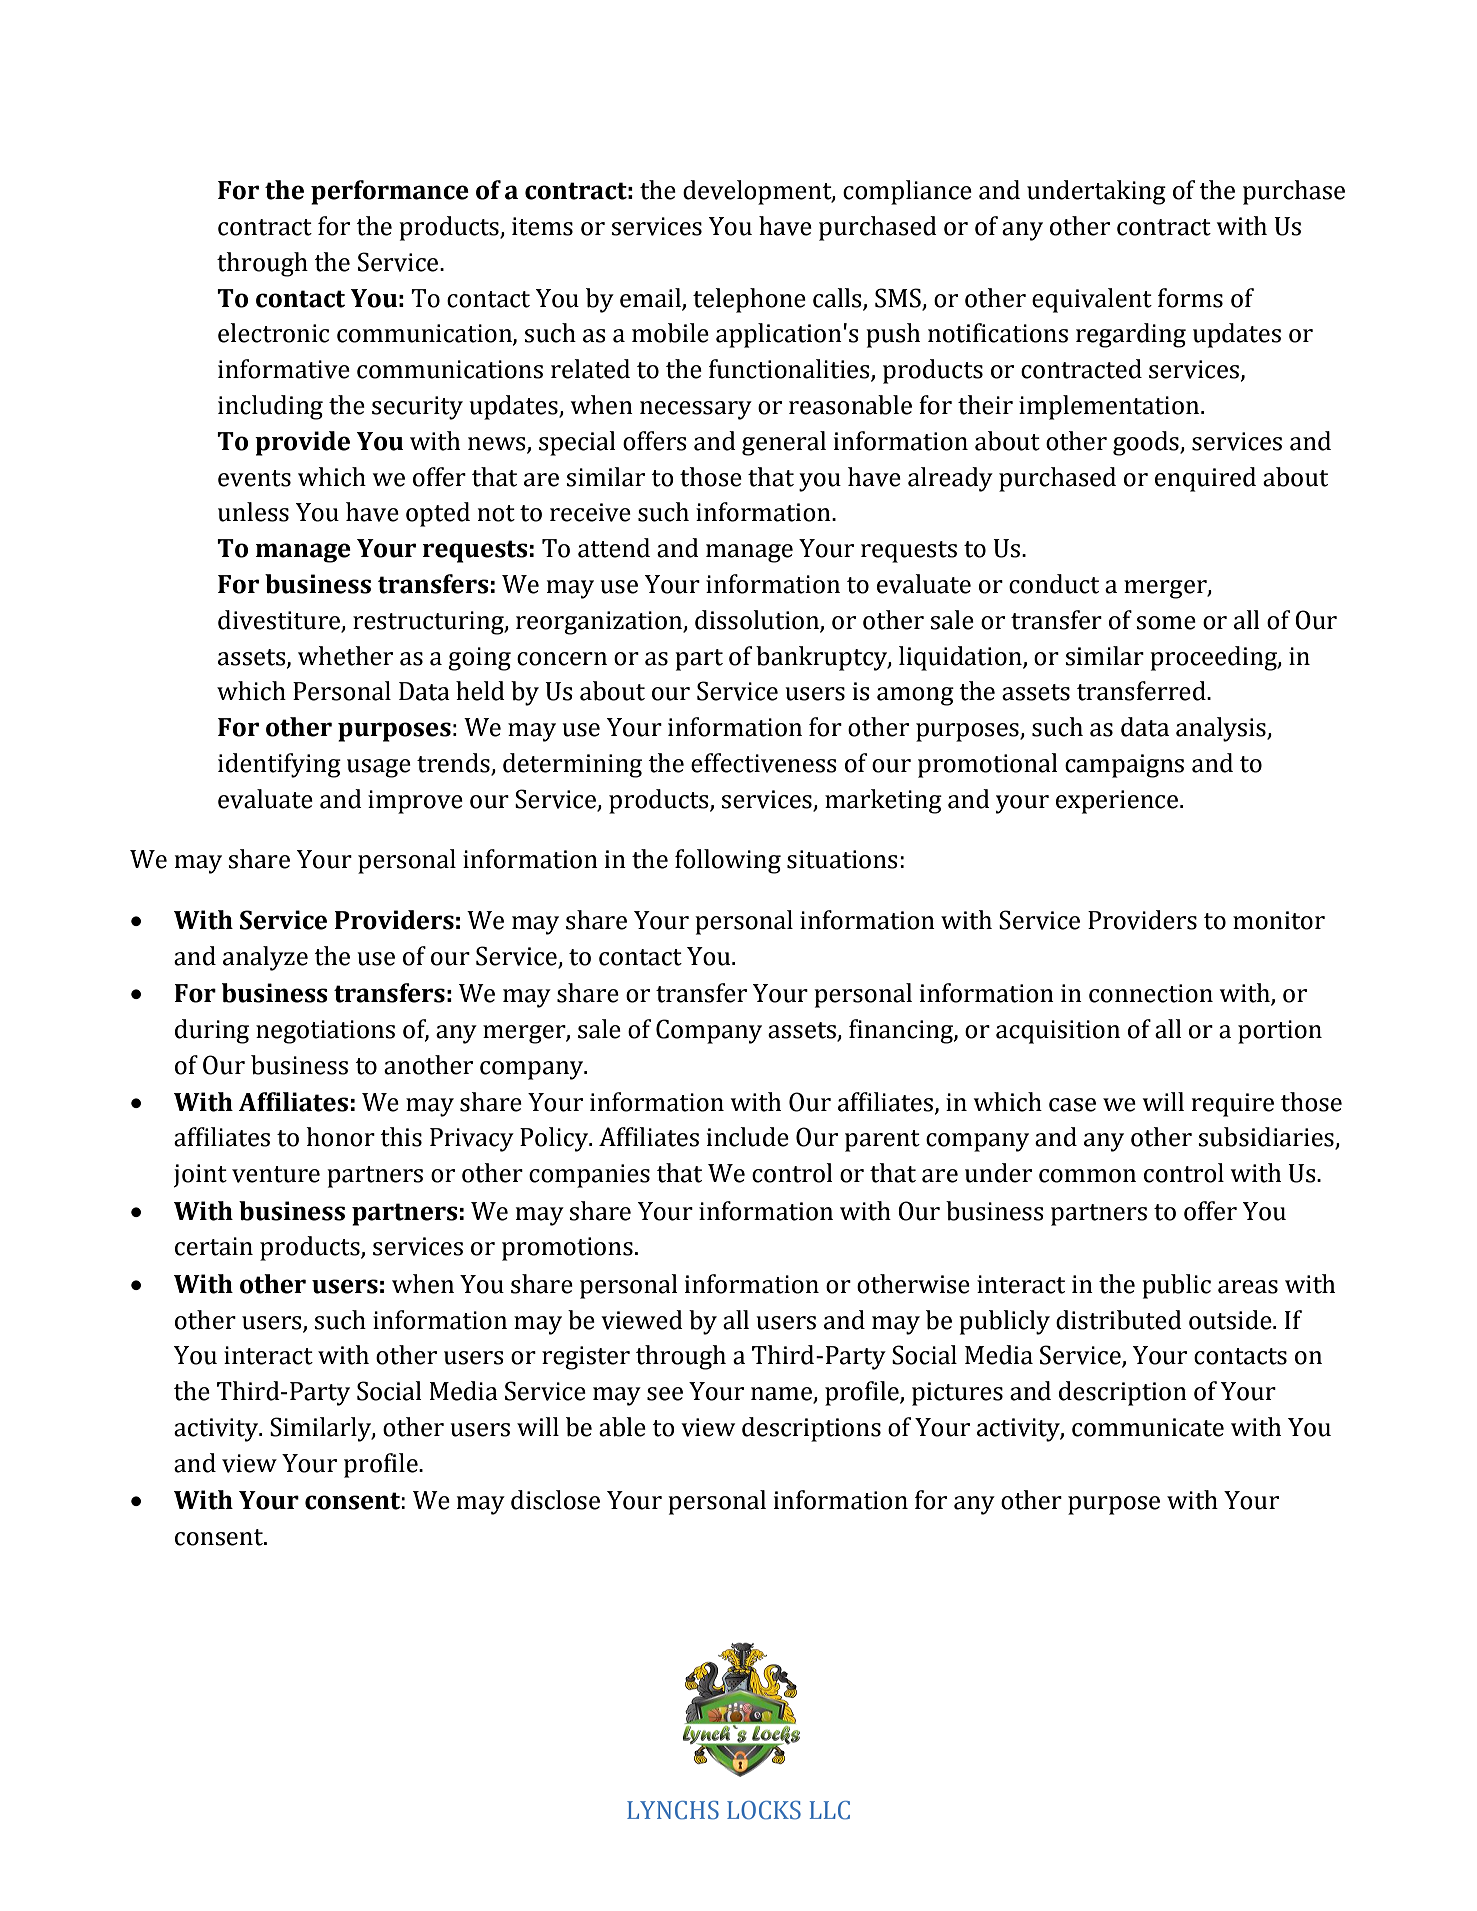 This screenshot has height=1911, width=1477. I want to click on performance, so click(390, 192).
